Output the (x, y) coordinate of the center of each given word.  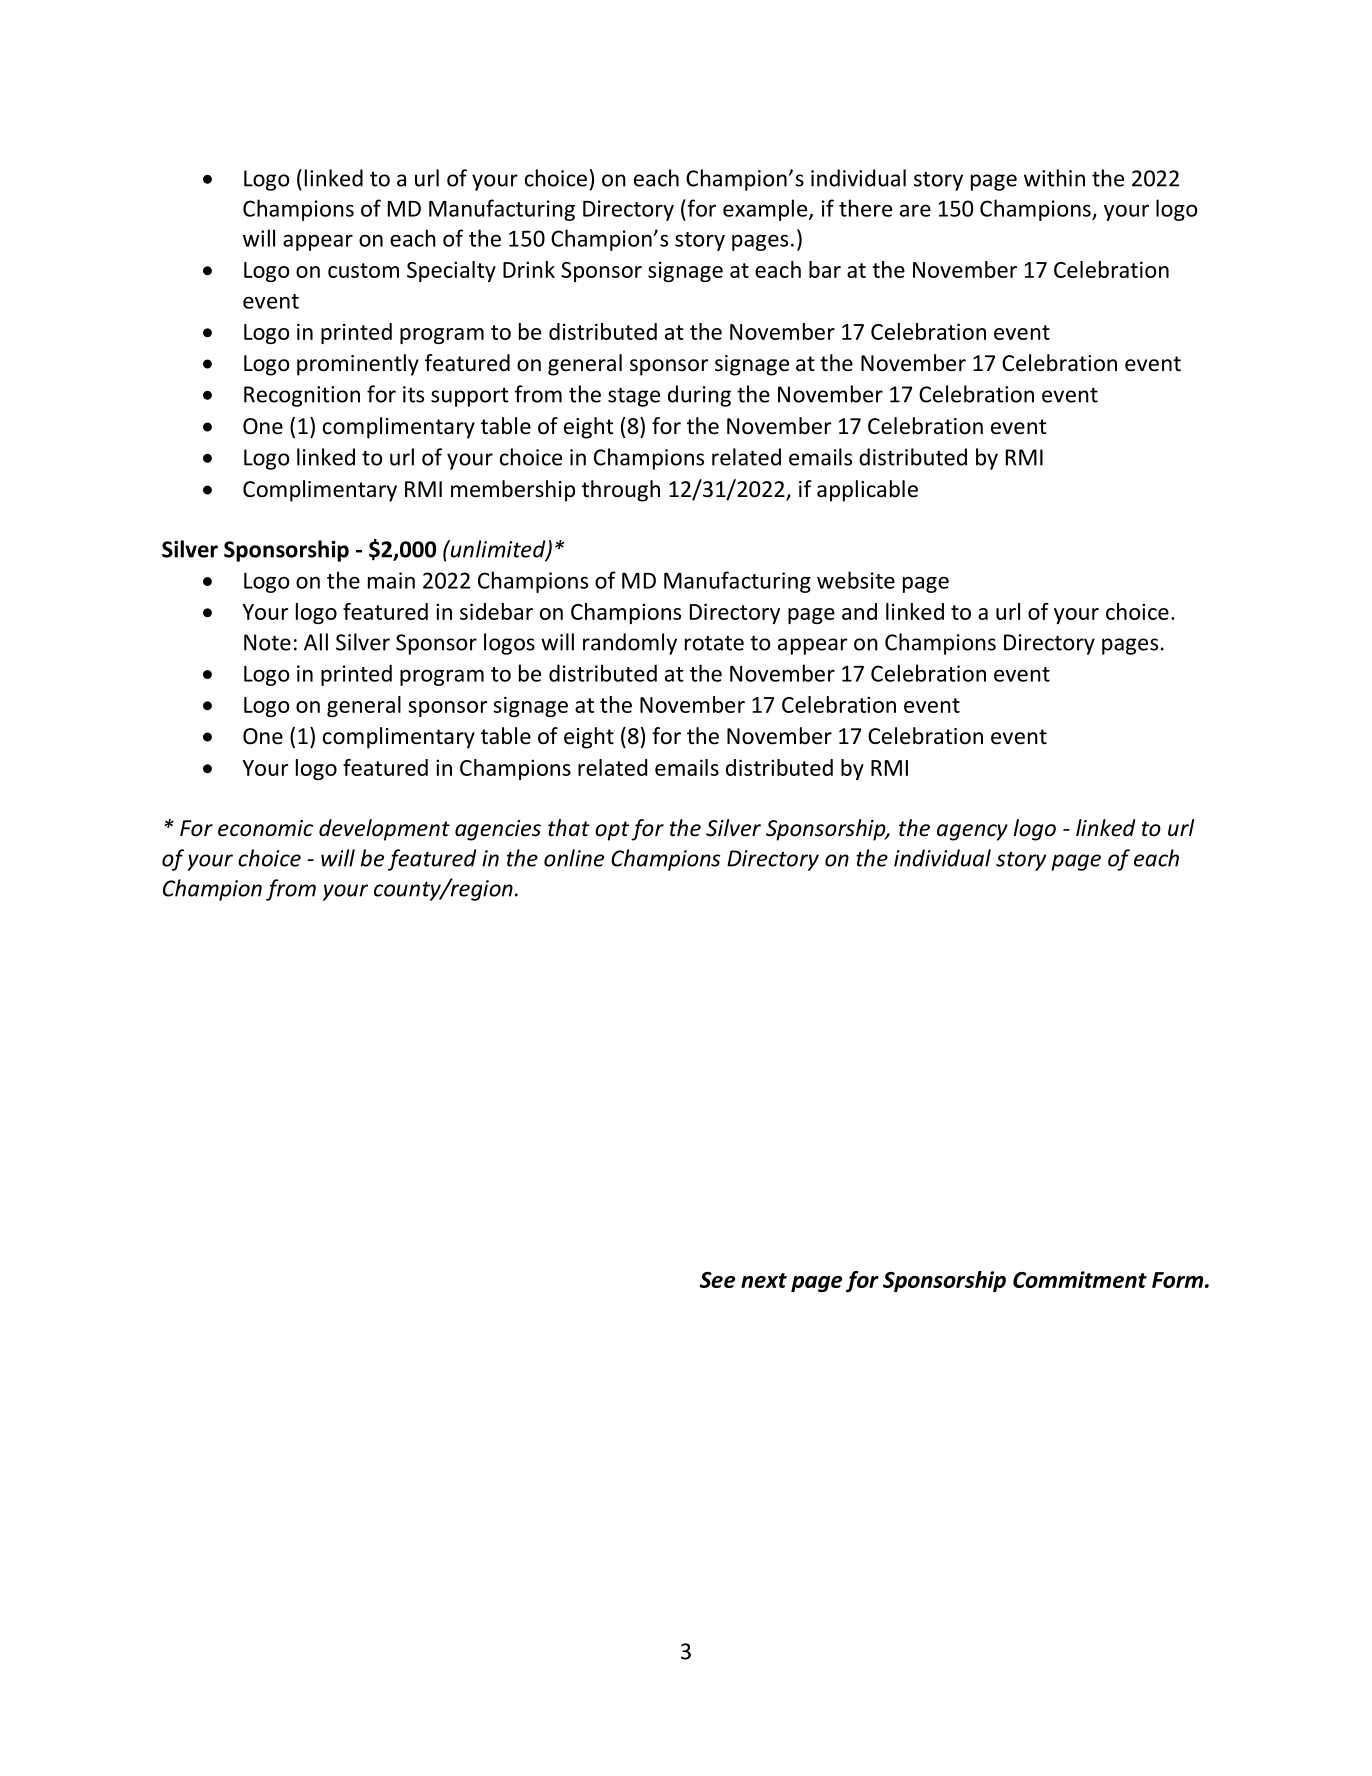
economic (265, 828)
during (699, 396)
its (413, 394)
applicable (867, 491)
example (766, 210)
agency (972, 832)
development (384, 830)
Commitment (1080, 1279)
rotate (714, 643)
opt (612, 831)
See (717, 1280)
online (574, 858)
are (915, 210)
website (856, 580)
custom (363, 270)
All (316, 642)
